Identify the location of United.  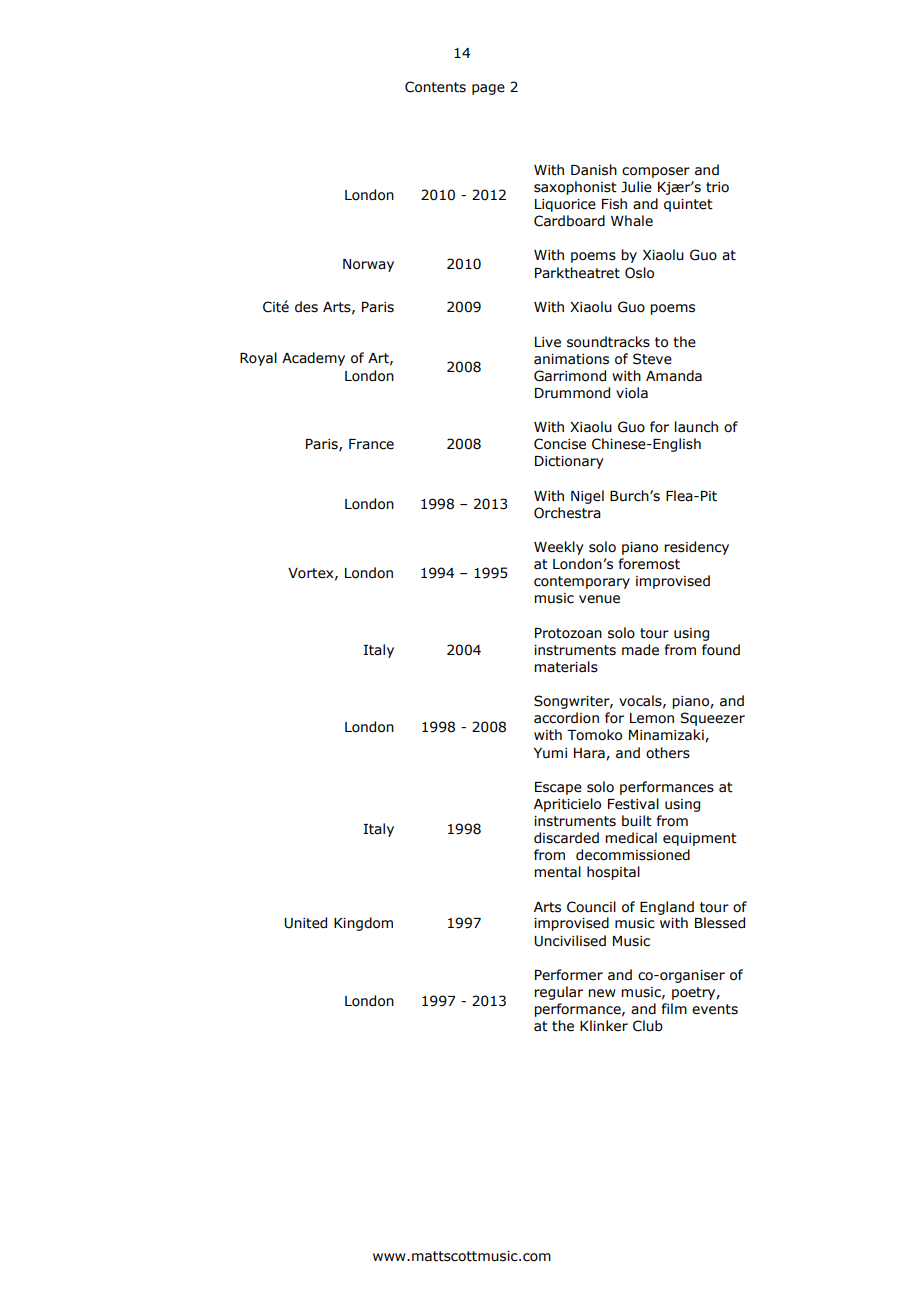
(305, 923).
